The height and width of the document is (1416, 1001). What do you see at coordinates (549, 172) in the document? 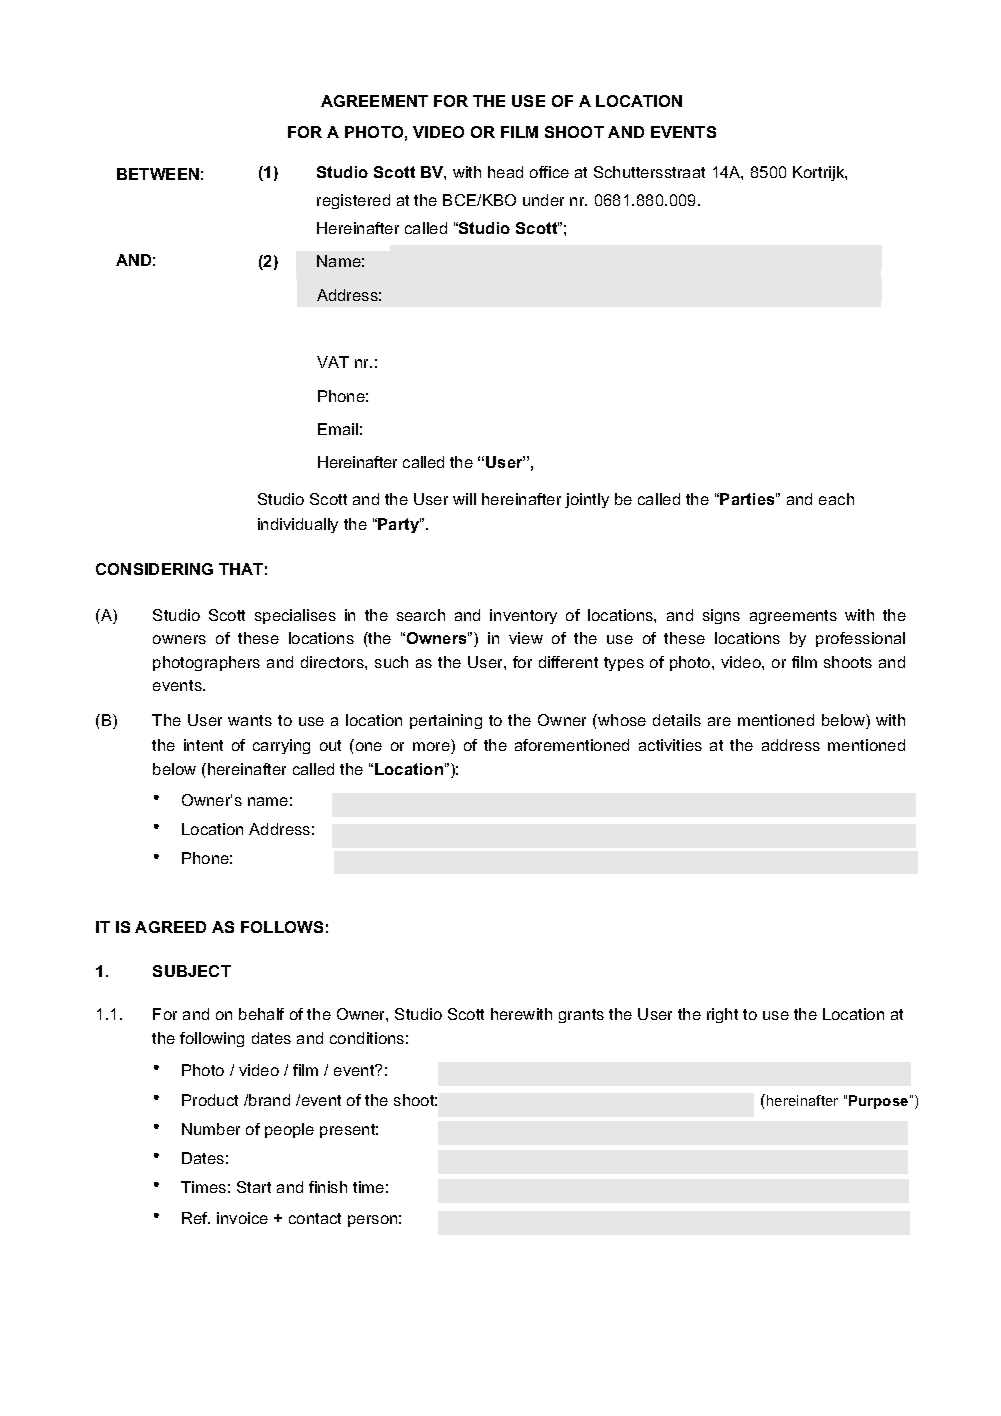
I see `office` at bounding box center [549, 172].
